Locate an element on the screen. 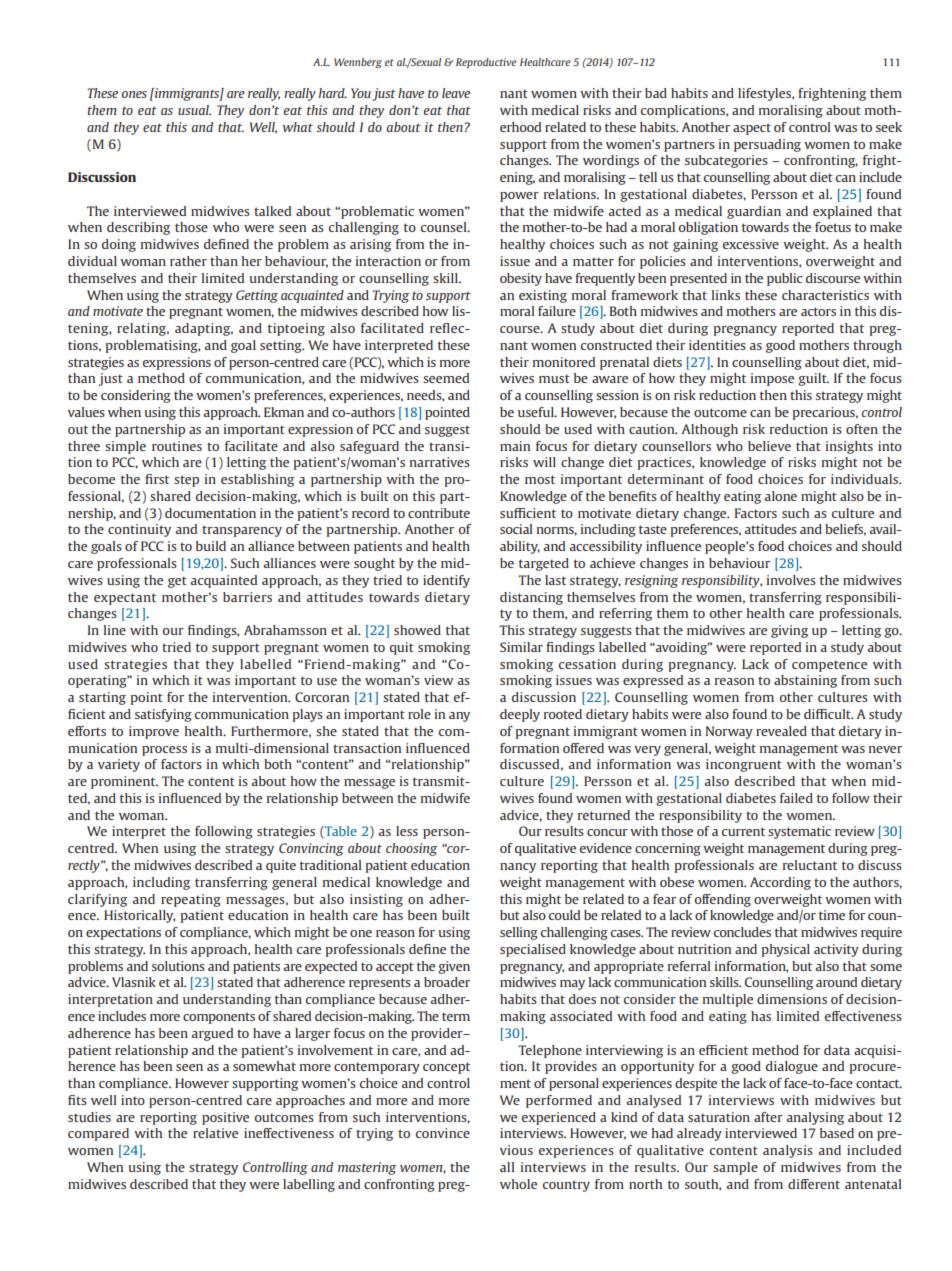  failed is located at coordinates (796, 798).
